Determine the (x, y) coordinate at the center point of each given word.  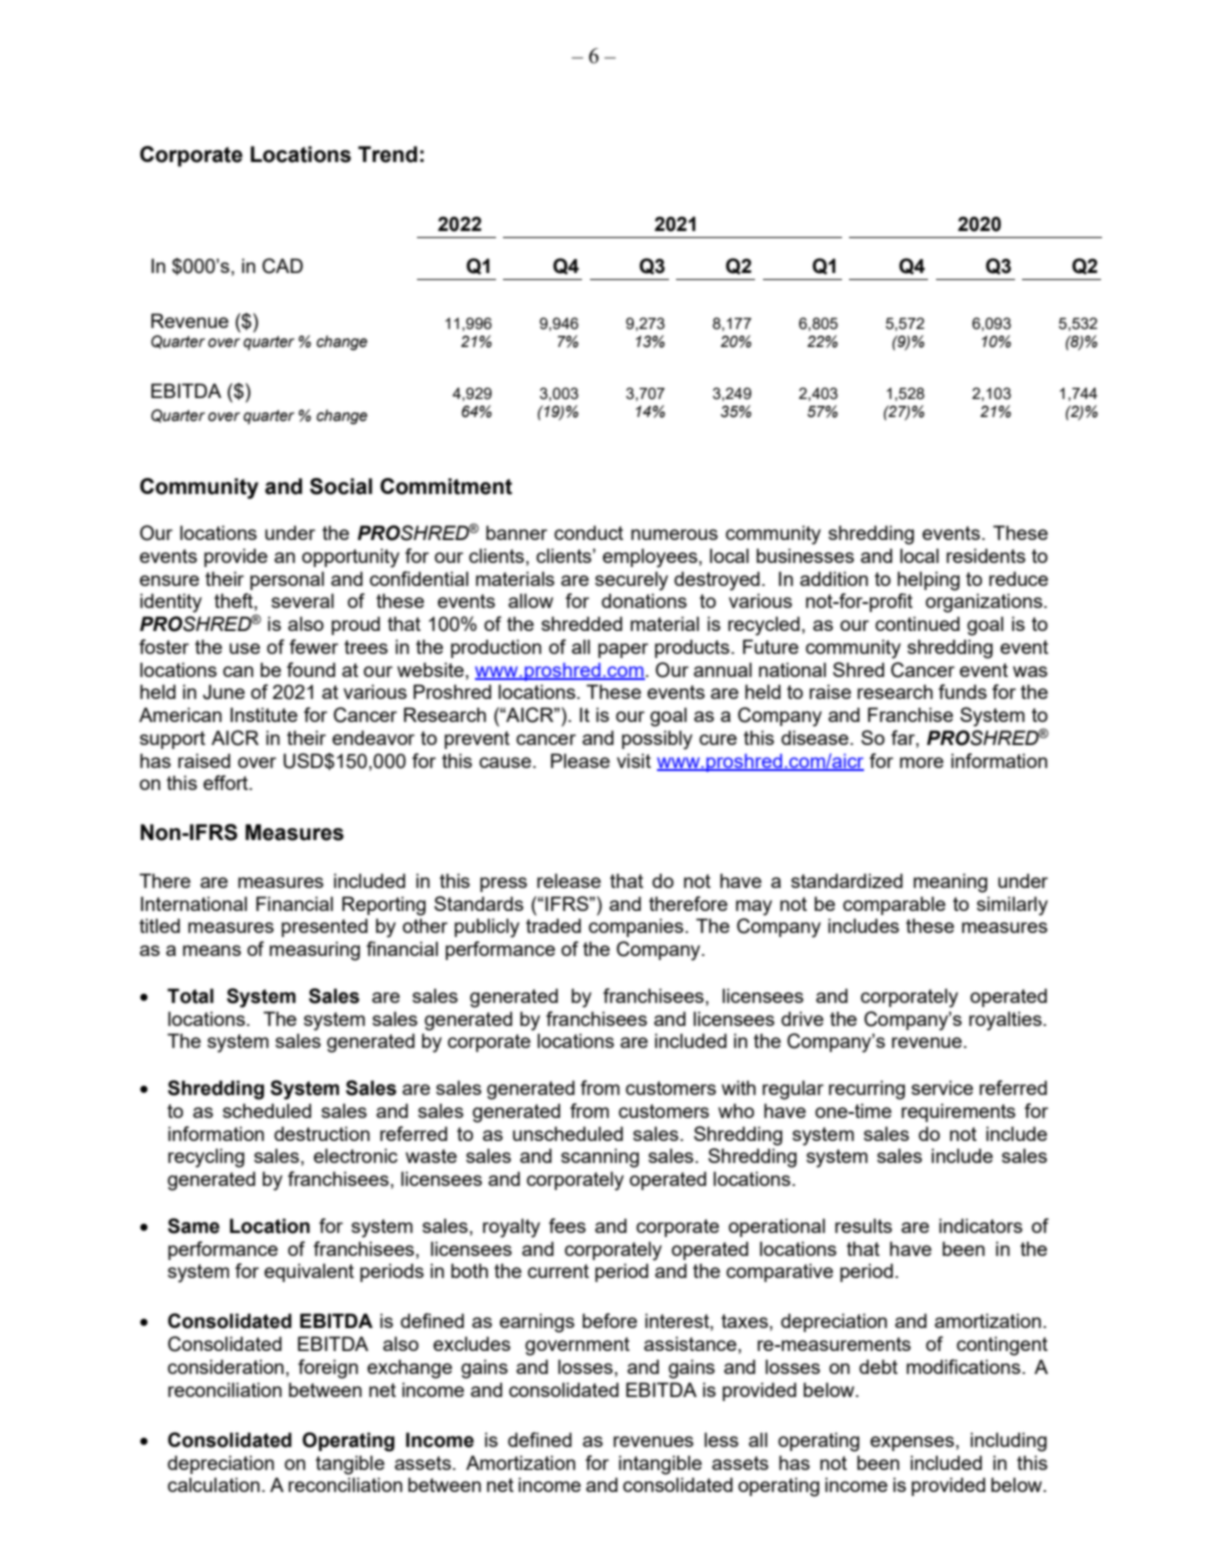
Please (580, 760)
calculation (214, 1484)
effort (226, 782)
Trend (387, 154)
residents (986, 555)
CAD (282, 266)
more (922, 762)
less (721, 1439)
